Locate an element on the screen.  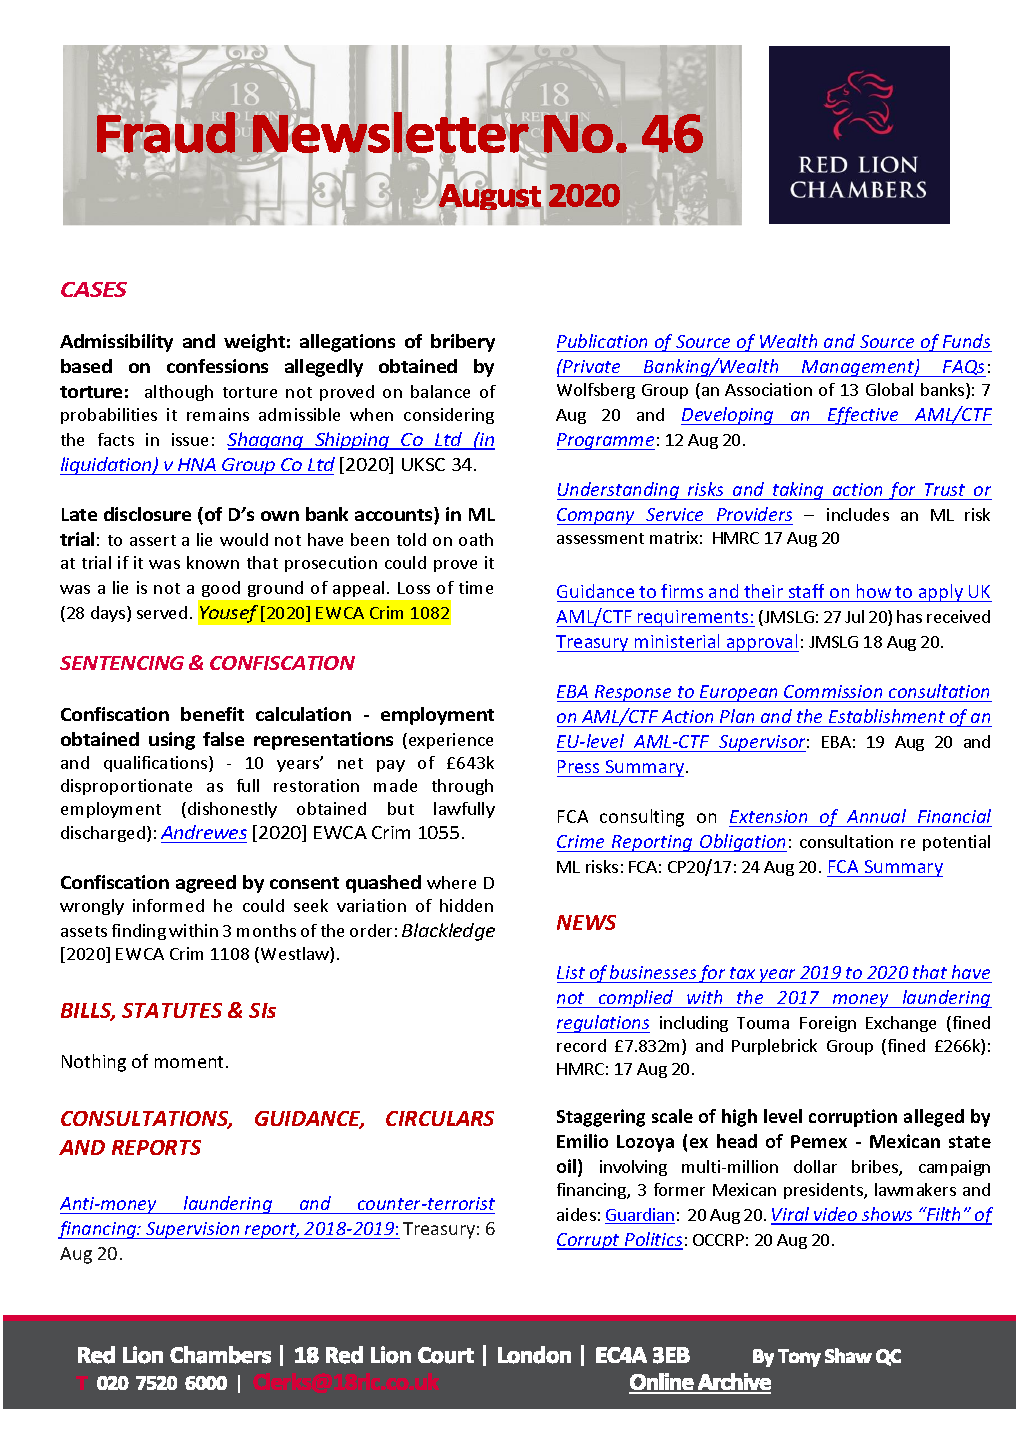
oath is located at coordinates (476, 539).
